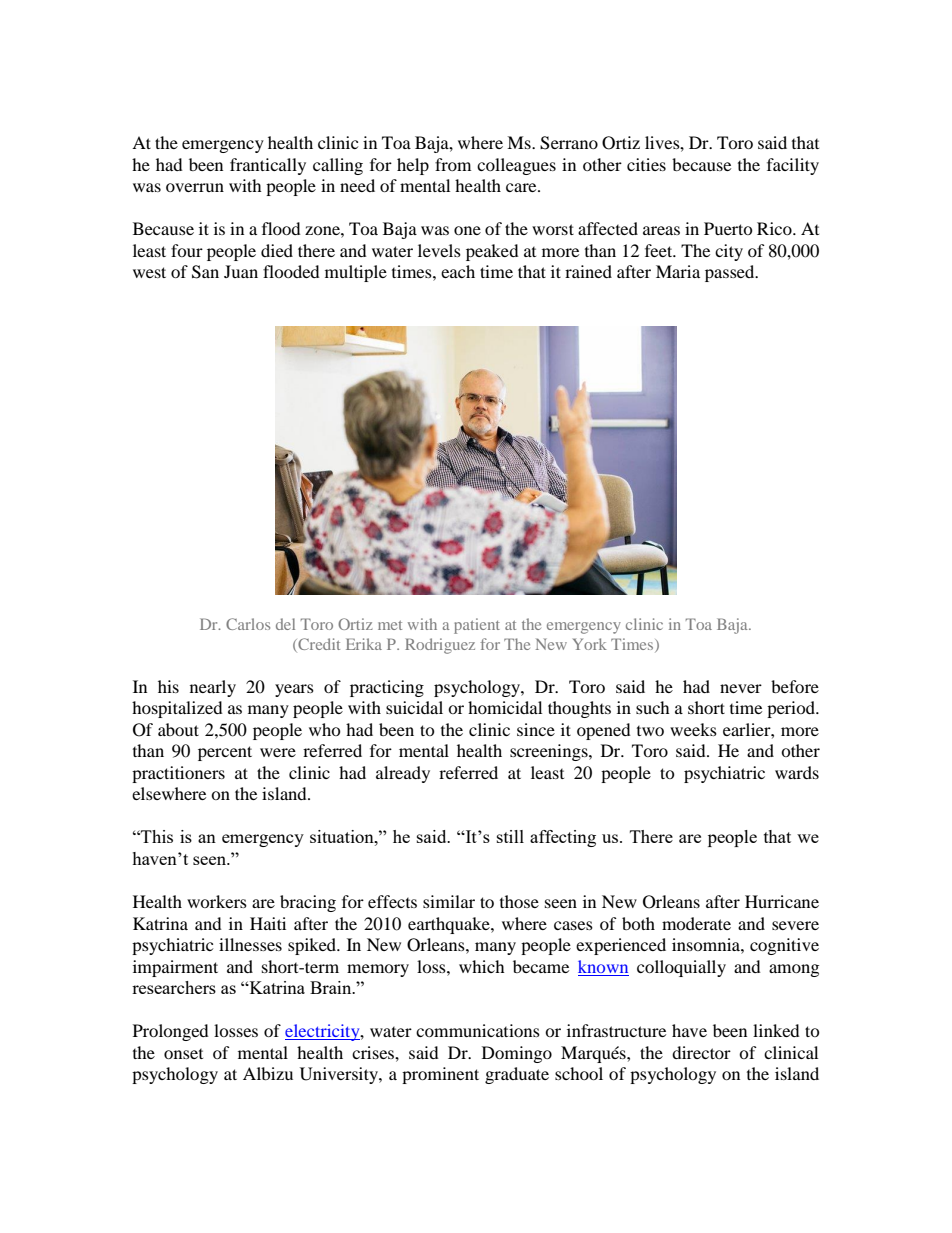 Image resolution: width=952 pixels, height=1233 pixels. Describe the element at coordinates (693, 729) in the screenshot. I see `weeks` at that location.
